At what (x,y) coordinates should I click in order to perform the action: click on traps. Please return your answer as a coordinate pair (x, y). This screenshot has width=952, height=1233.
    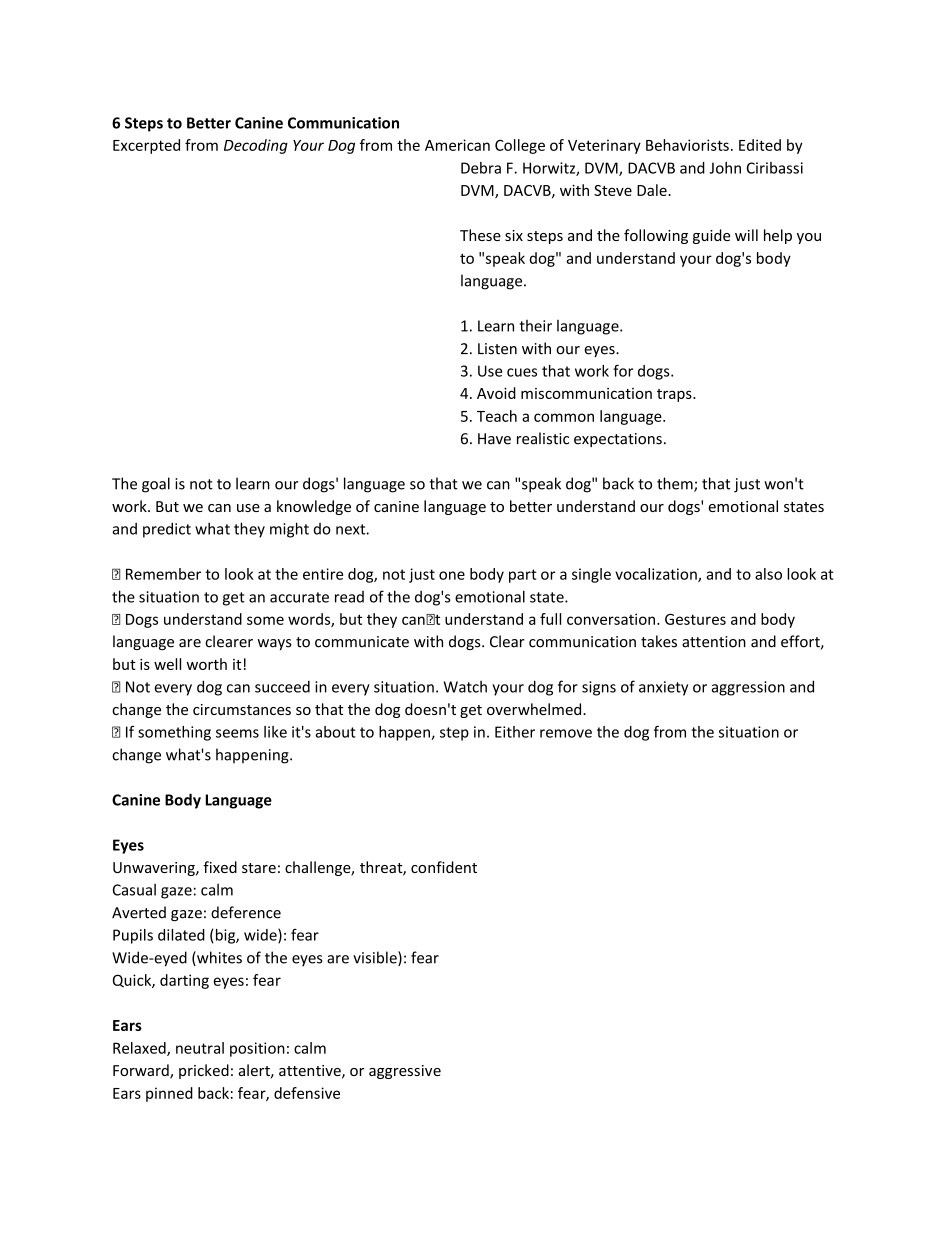
    Looking at the image, I should click on (675, 395).
